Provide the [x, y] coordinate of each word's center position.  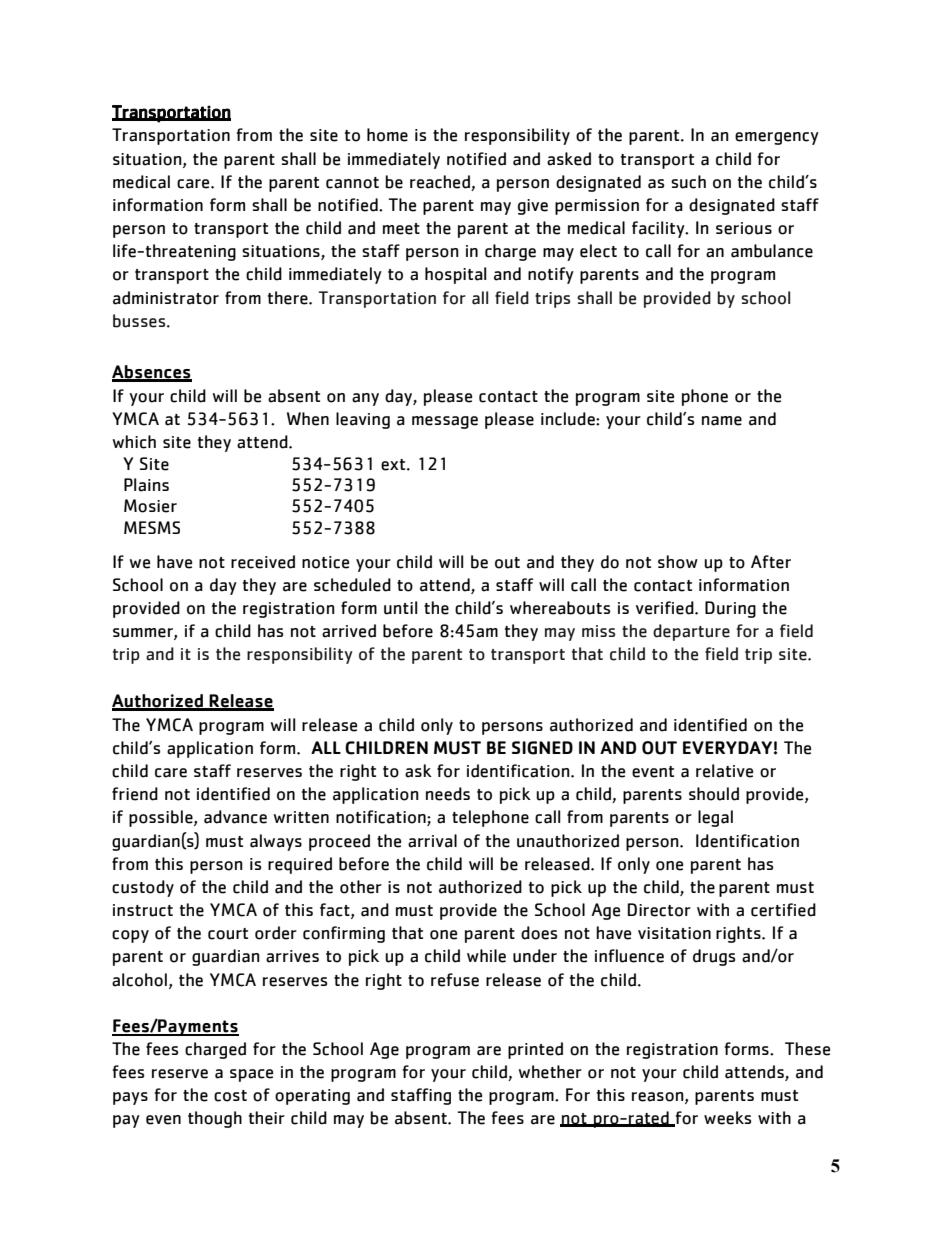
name [722, 421]
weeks [727, 1118]
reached [440, 182]
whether [550, 1072]
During [730, 609]
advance [235, 817]
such [688, 182]
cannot [352, 183]
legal [715, 818]
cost [230, 1096]
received [263, 562]
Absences [152, 373]
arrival [432, 841]
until [400, 608]
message [445, 422]
